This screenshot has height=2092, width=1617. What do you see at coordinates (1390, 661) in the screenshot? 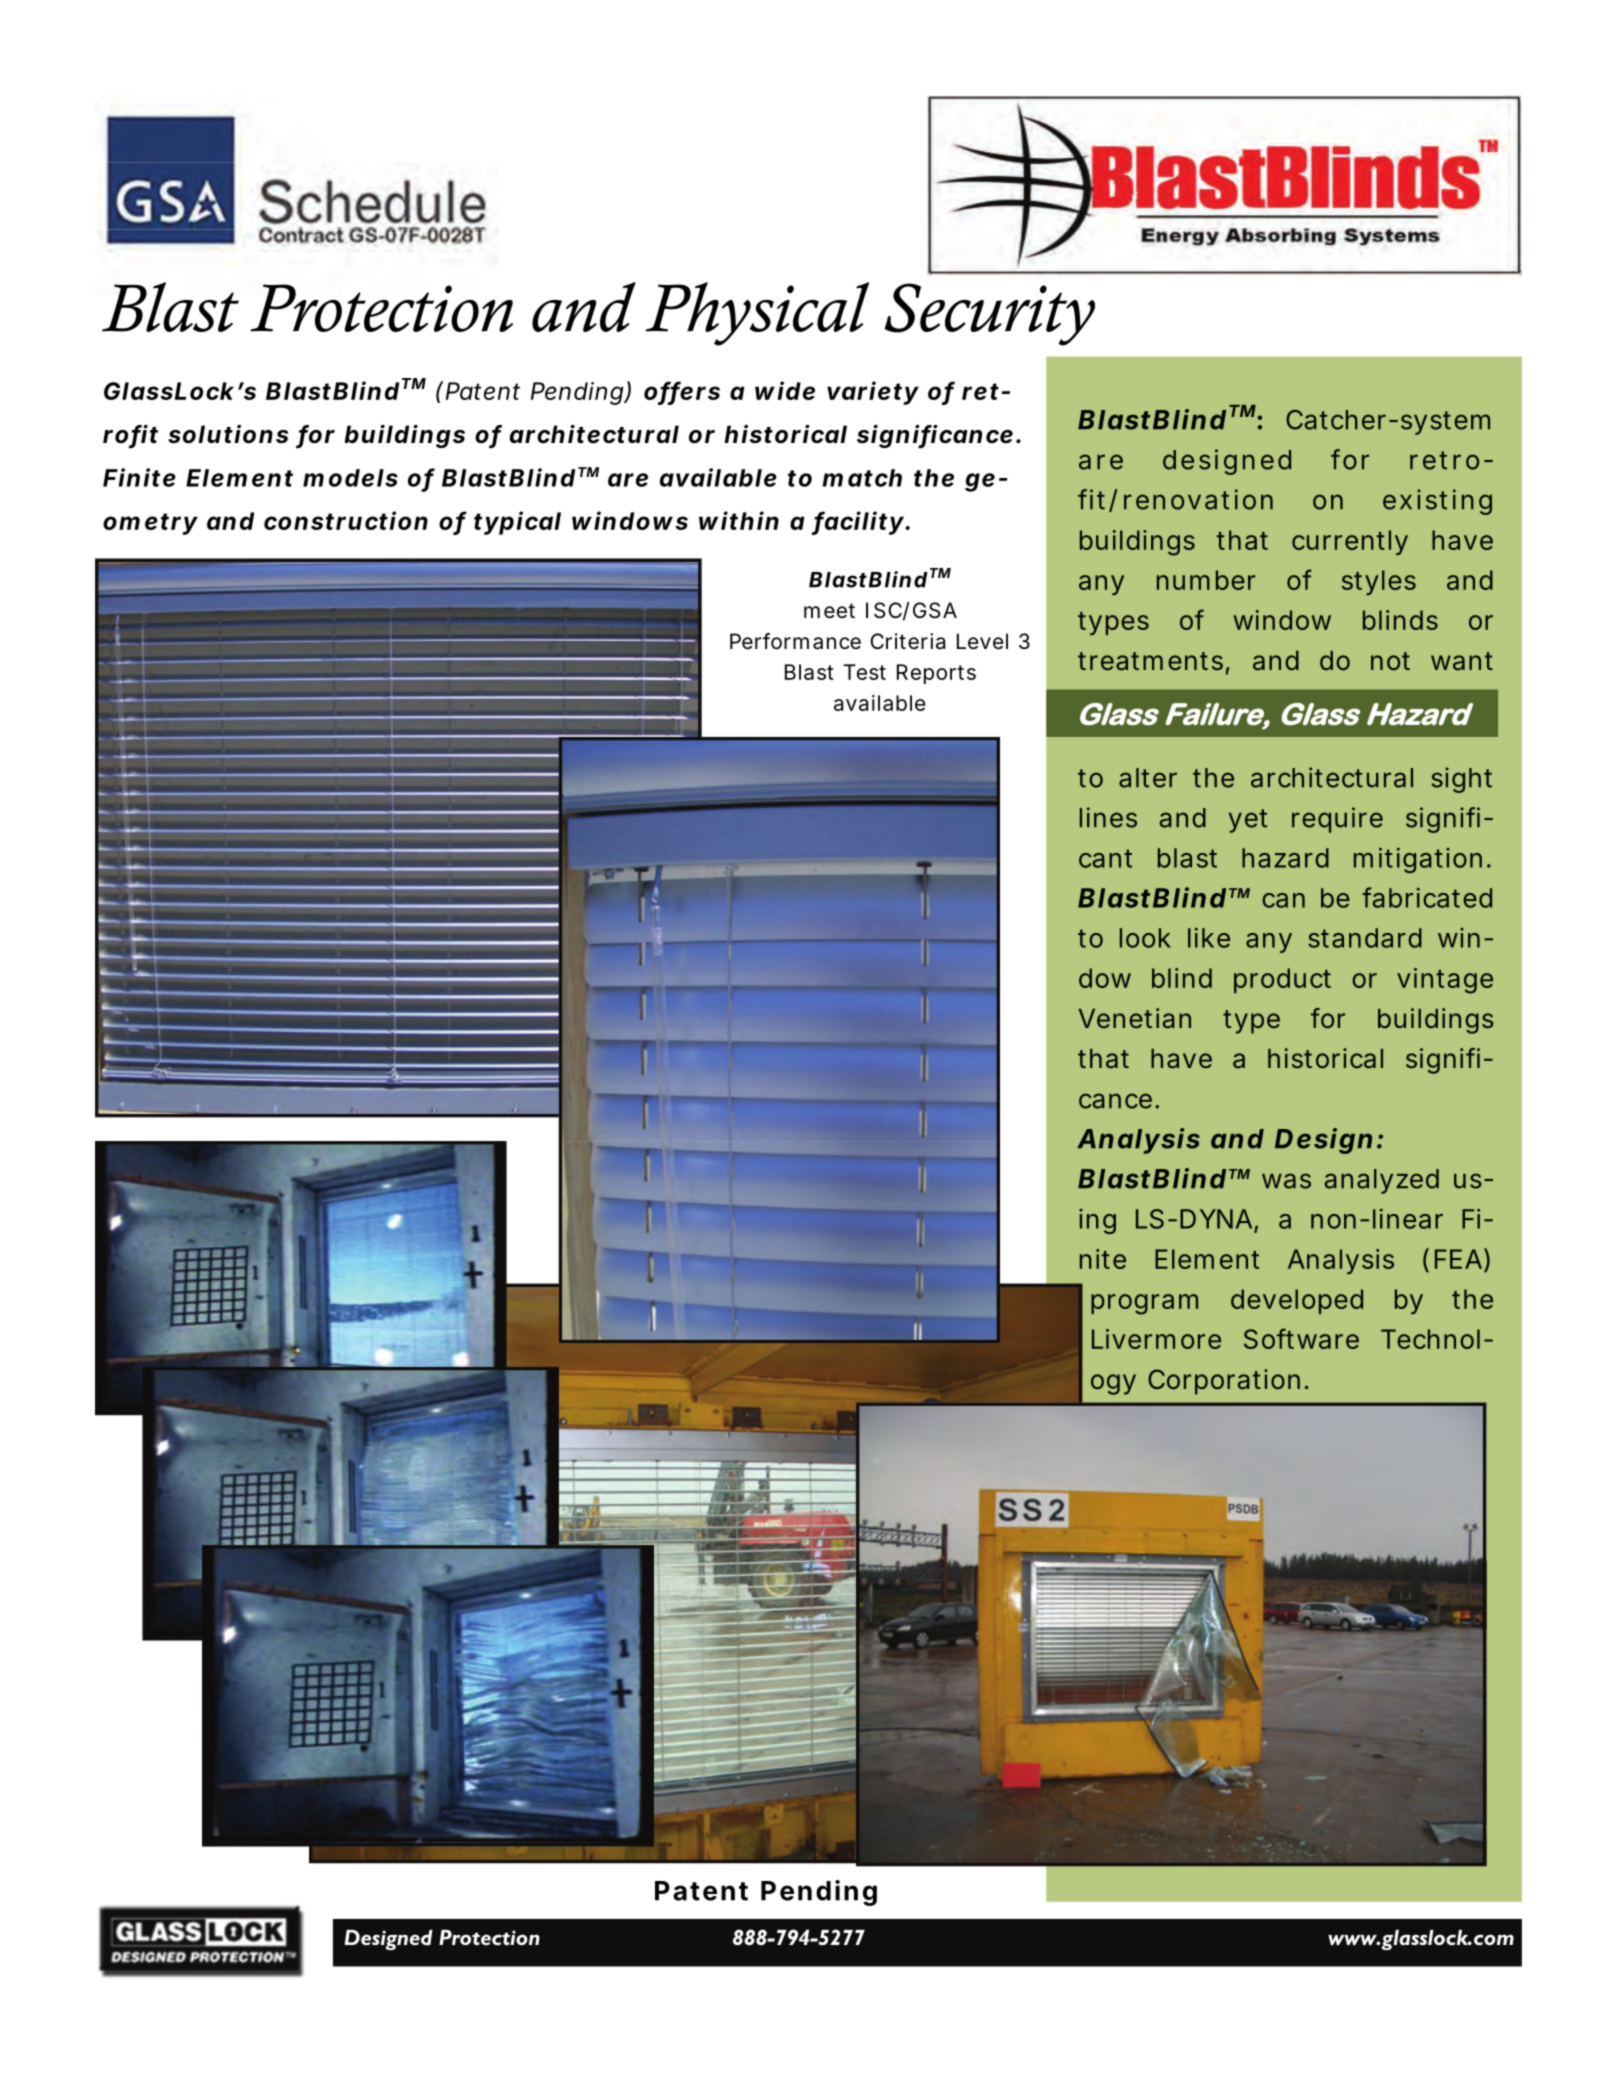
I see `not` at bounding box center [1390, 661].
